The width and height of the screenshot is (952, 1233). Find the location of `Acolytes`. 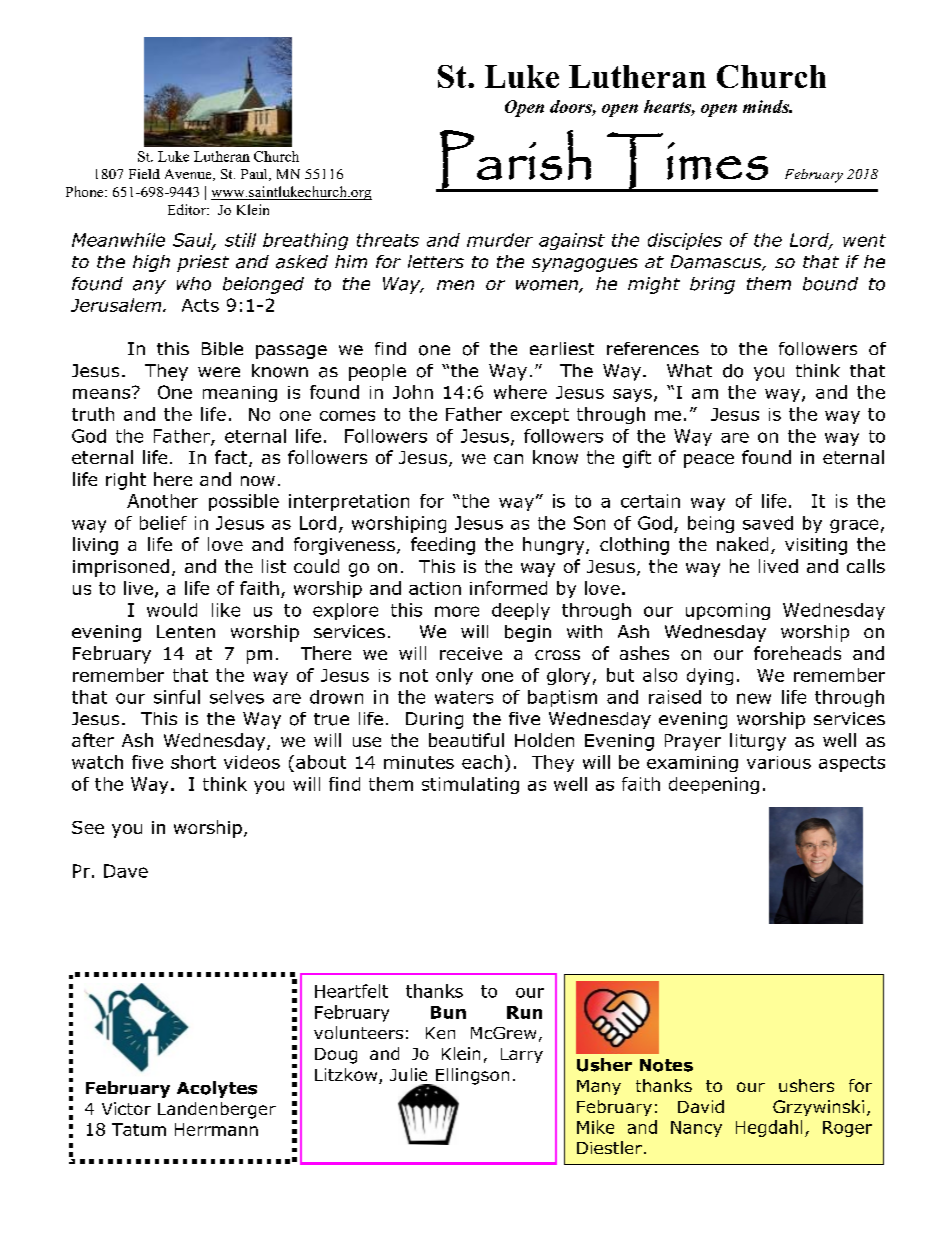

Acolytes is located at coordinates (217, 1089).
